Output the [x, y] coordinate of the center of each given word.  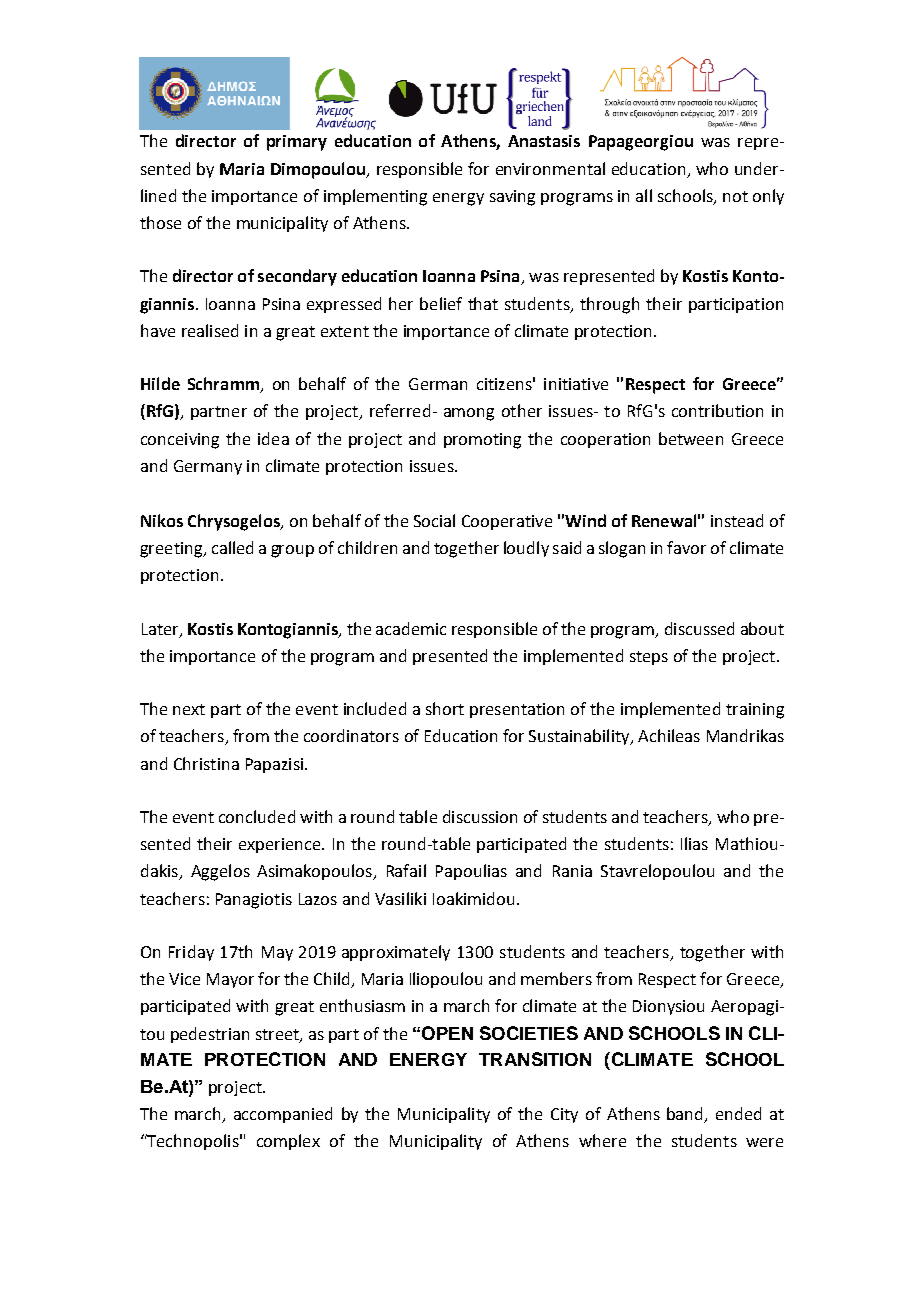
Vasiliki [400, 898]
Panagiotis [254, 901]
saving [512, 198]
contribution [717, 410]
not [735, 196]
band [686, 1115]
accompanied [283, 1115]
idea [273, 438]
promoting [482, 441]
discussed [699, 628]
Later [161, 630]
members [556, 978]
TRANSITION [535, 1059]
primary [297, 143]
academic [411, 628]
